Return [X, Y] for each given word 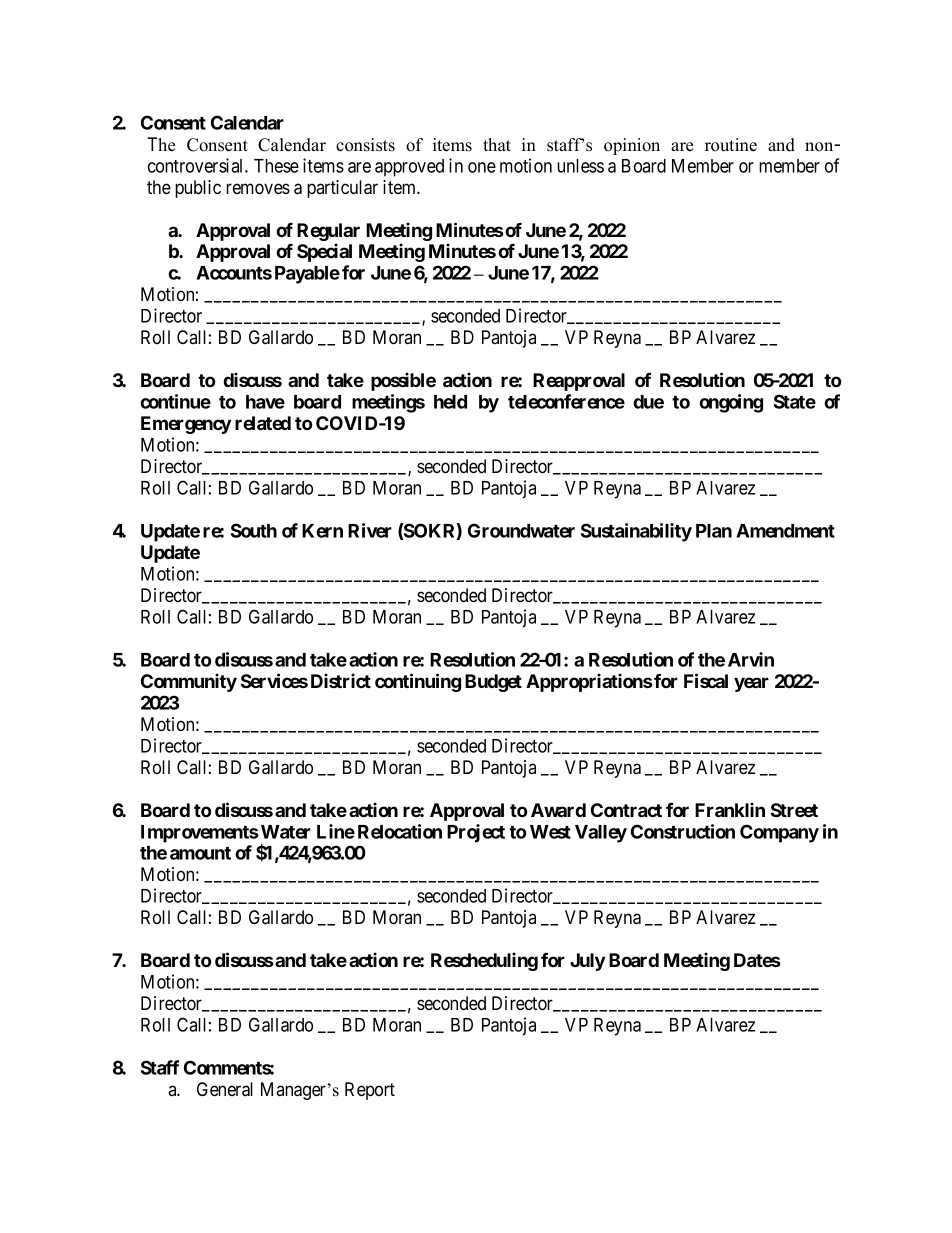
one [482, 167]
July [587, 962]
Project [476, 833]
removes [258, 189]
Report [370, 1091]
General [225, 1089]
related [263, 423]
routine [731, 145]
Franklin [730, 809]
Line [336, 831]
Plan [714, 531]
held [450, 402]
